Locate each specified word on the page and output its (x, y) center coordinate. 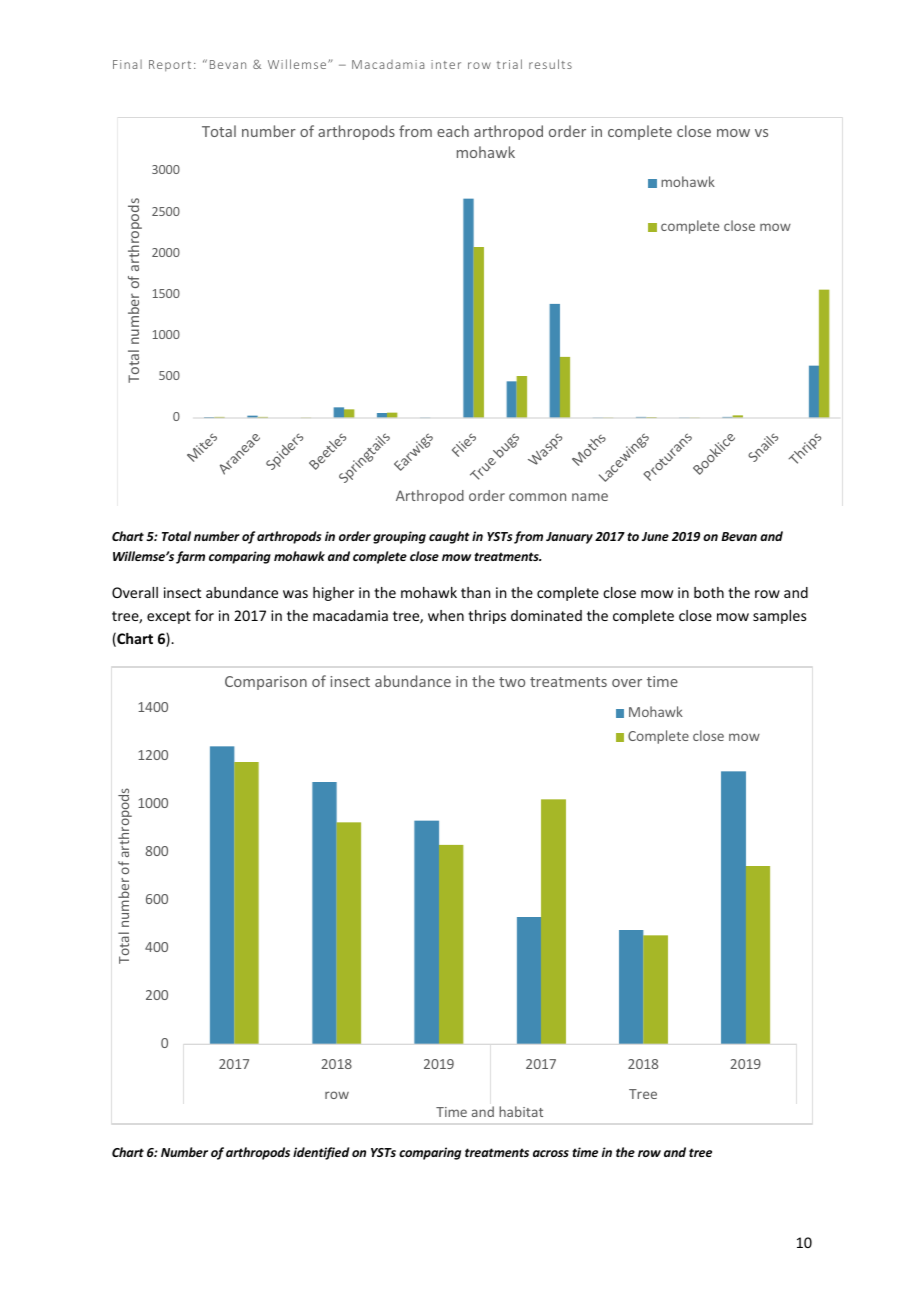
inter (446, 64)
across (551, 1153)
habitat (521, 1111)
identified (321, 1153)
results (550, 64)
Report (170, 66)
